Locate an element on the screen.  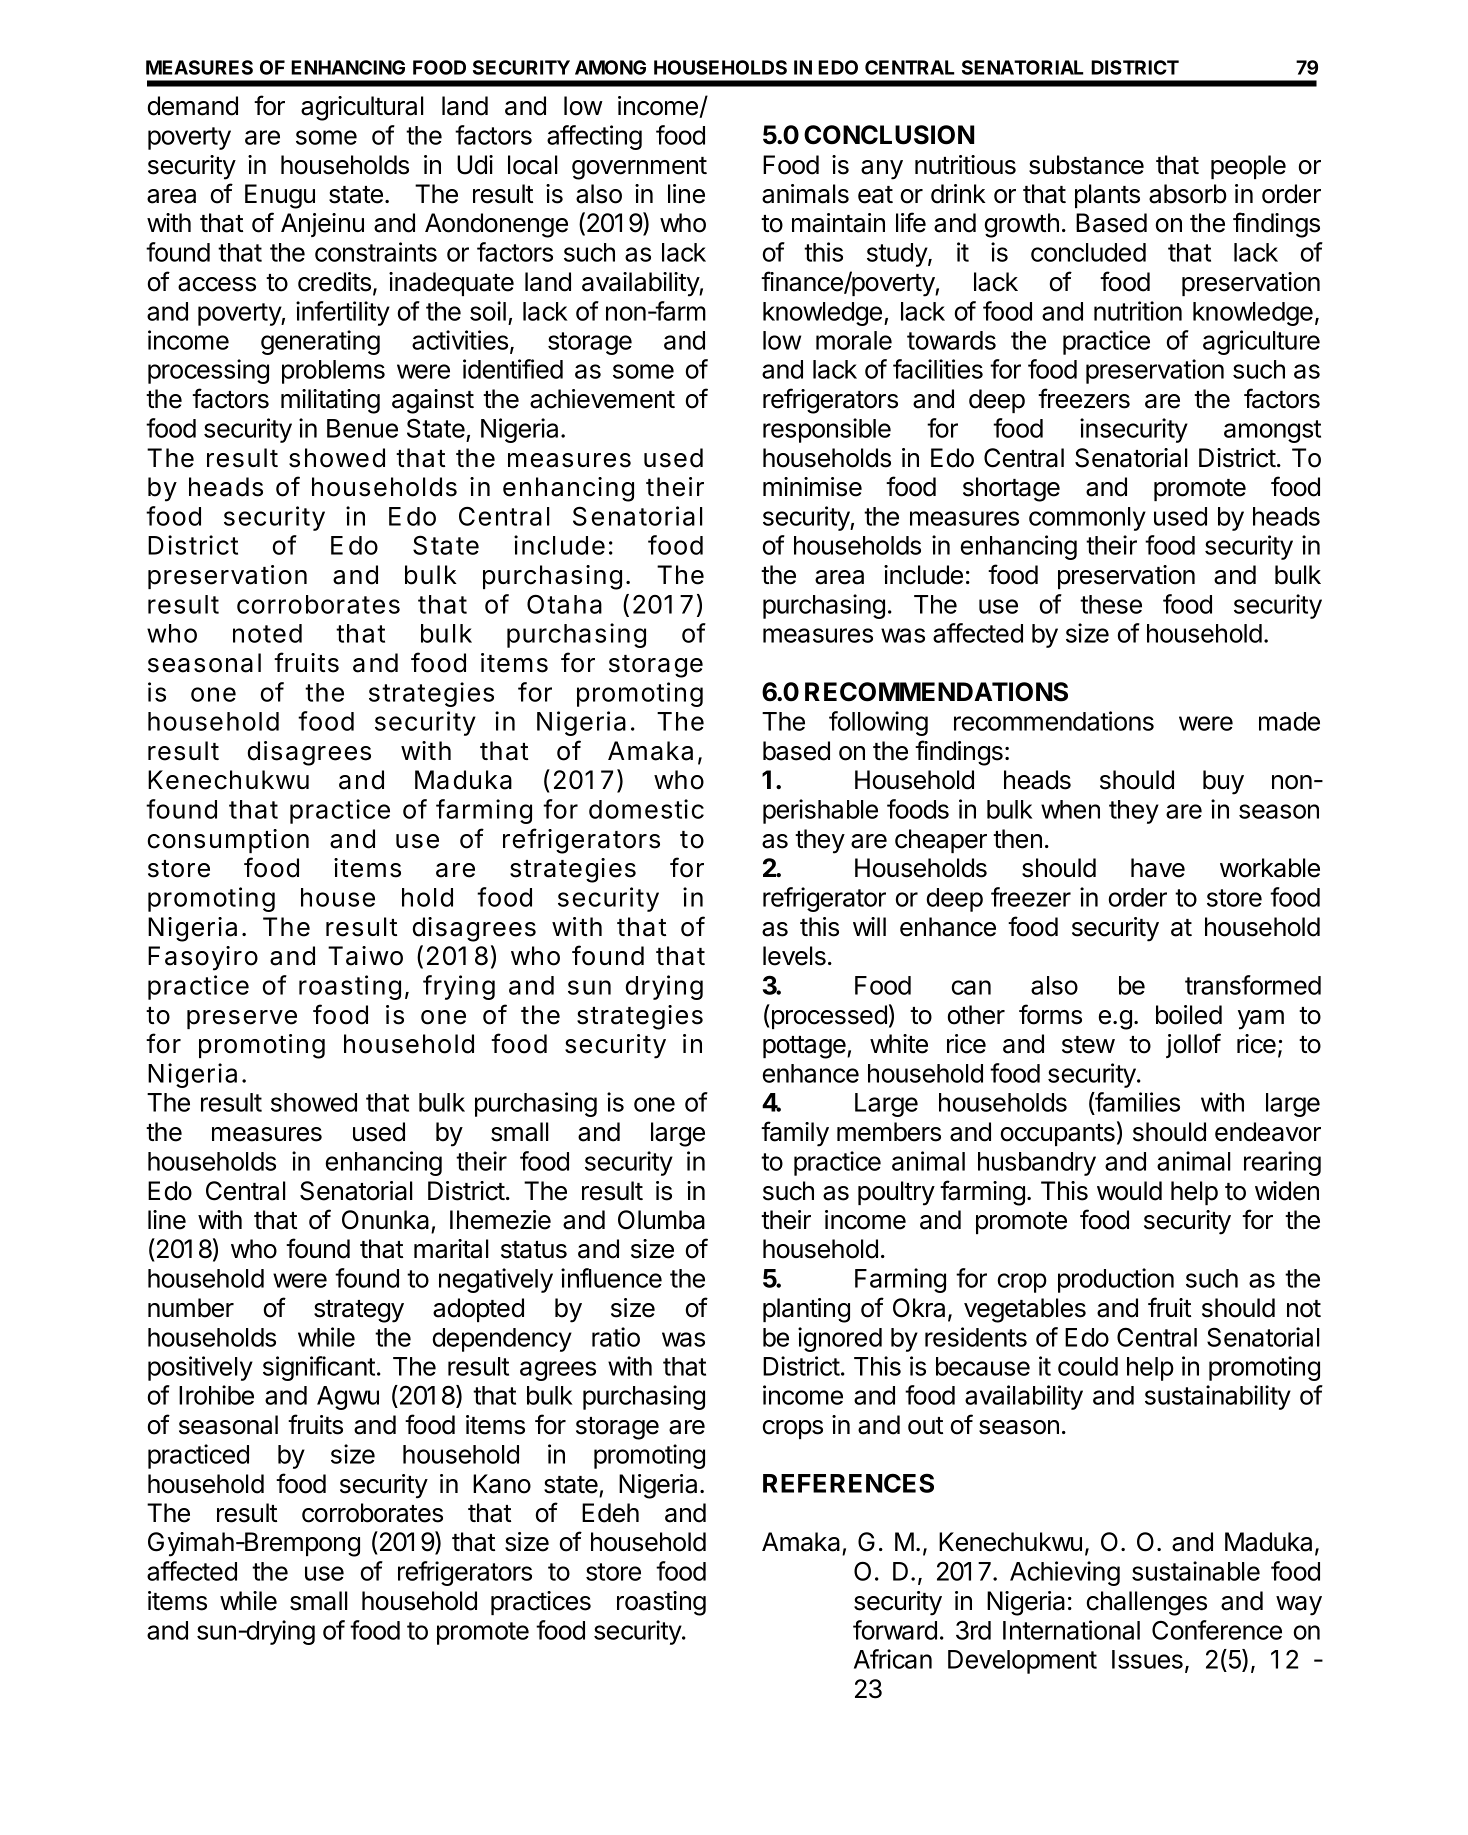
agricultural is located at coordinates (362, 108).
